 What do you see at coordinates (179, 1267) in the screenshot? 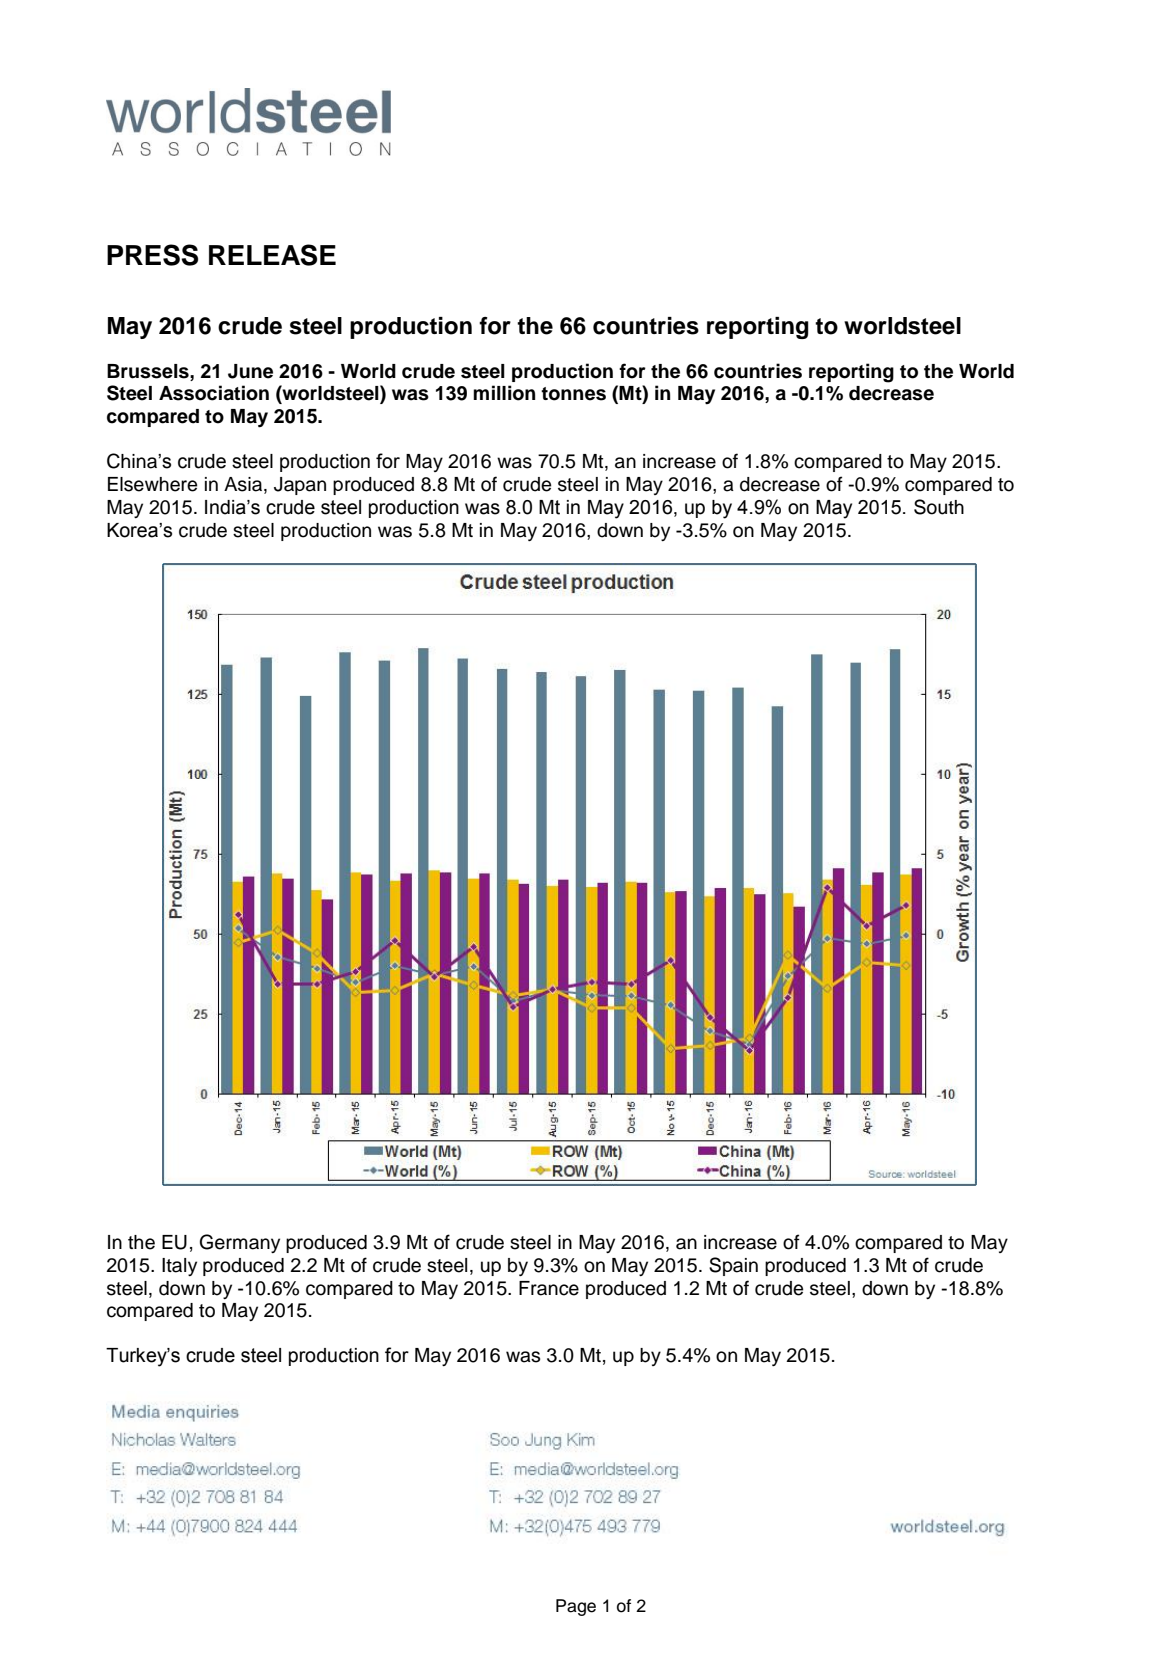
I see `Italy` at bounding box center [179, 1267].
